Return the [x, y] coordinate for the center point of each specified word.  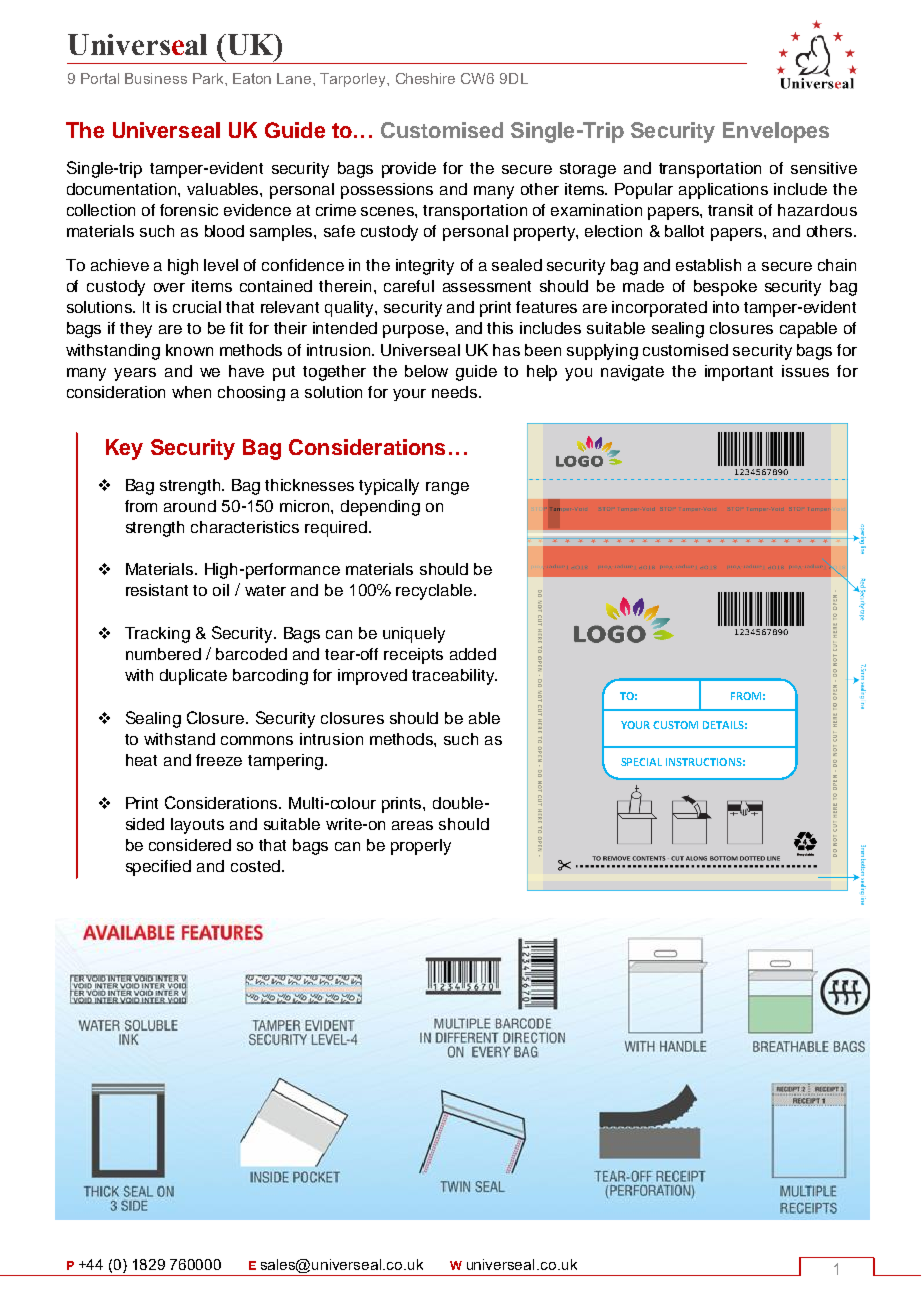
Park [209, 78]
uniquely [414, 635]
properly [421, 847]
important [739, 373]
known [189, 350]
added [473, 654]
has [506, 350]
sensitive [824, 168]
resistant [157, 590]
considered [190, 845]
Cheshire [425, 78]
